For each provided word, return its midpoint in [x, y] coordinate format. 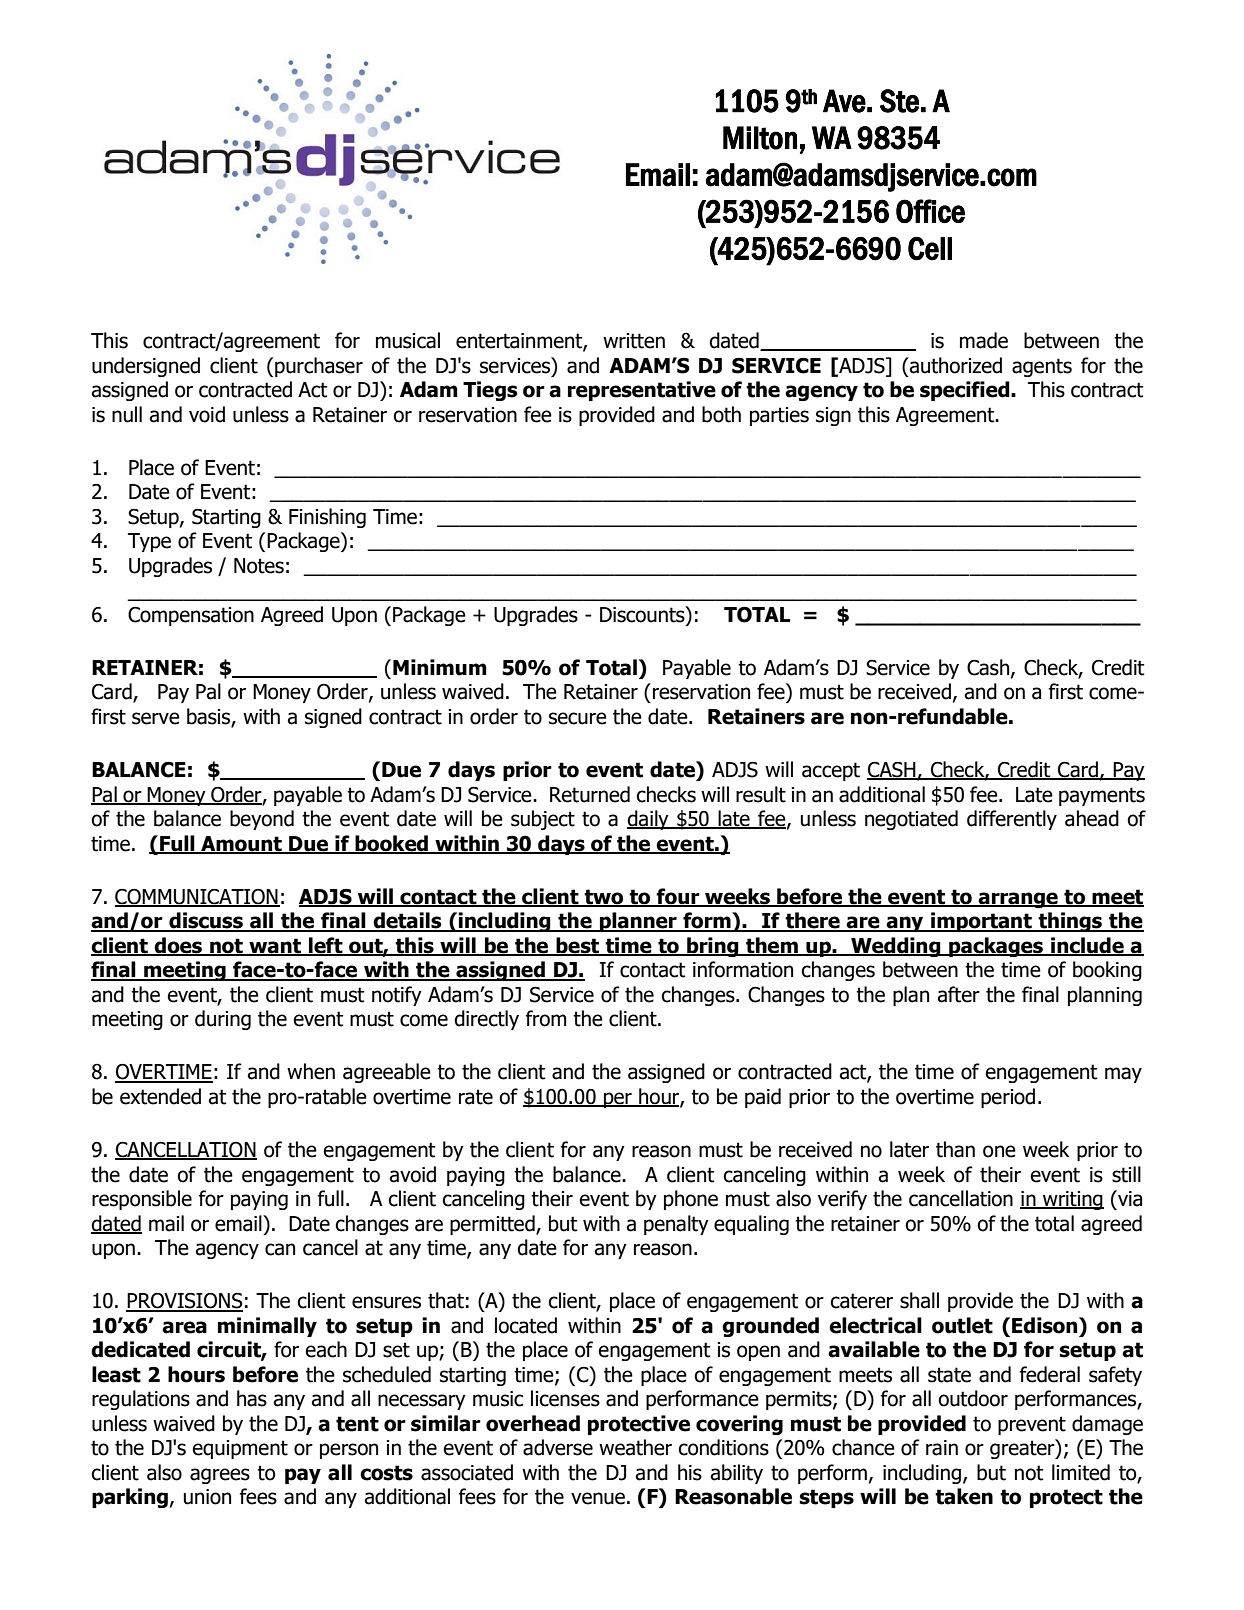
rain [942, 1448]
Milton [760, 138]
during [223, 1020]
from [546, 1018]
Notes [259, 566]
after [959, 994]
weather [635, 1447]
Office [930, 211]
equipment [240, 1449]
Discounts [643, 615]
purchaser [319, 367]
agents [1042, 367]
